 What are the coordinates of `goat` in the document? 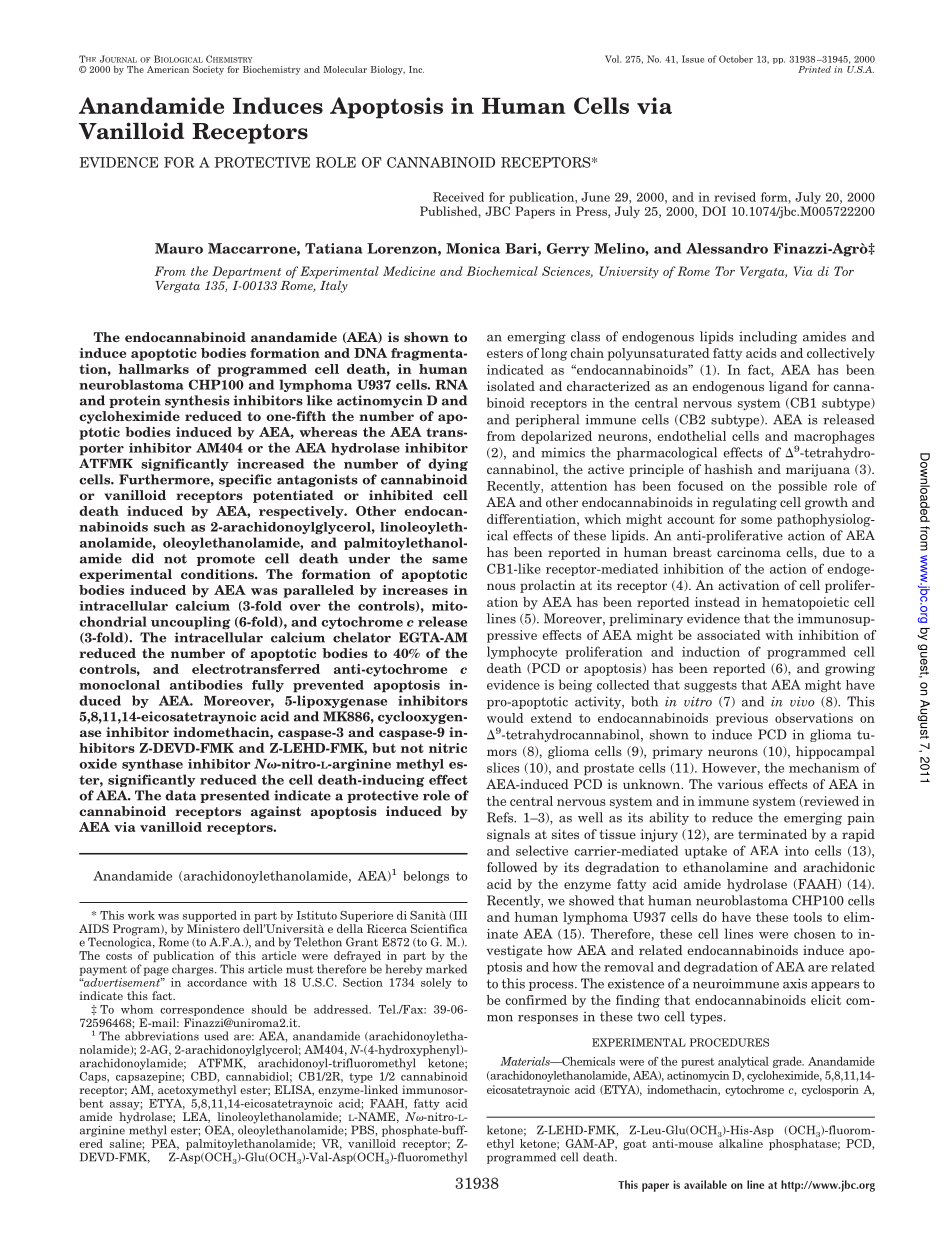 It's located at (635, 1145).
